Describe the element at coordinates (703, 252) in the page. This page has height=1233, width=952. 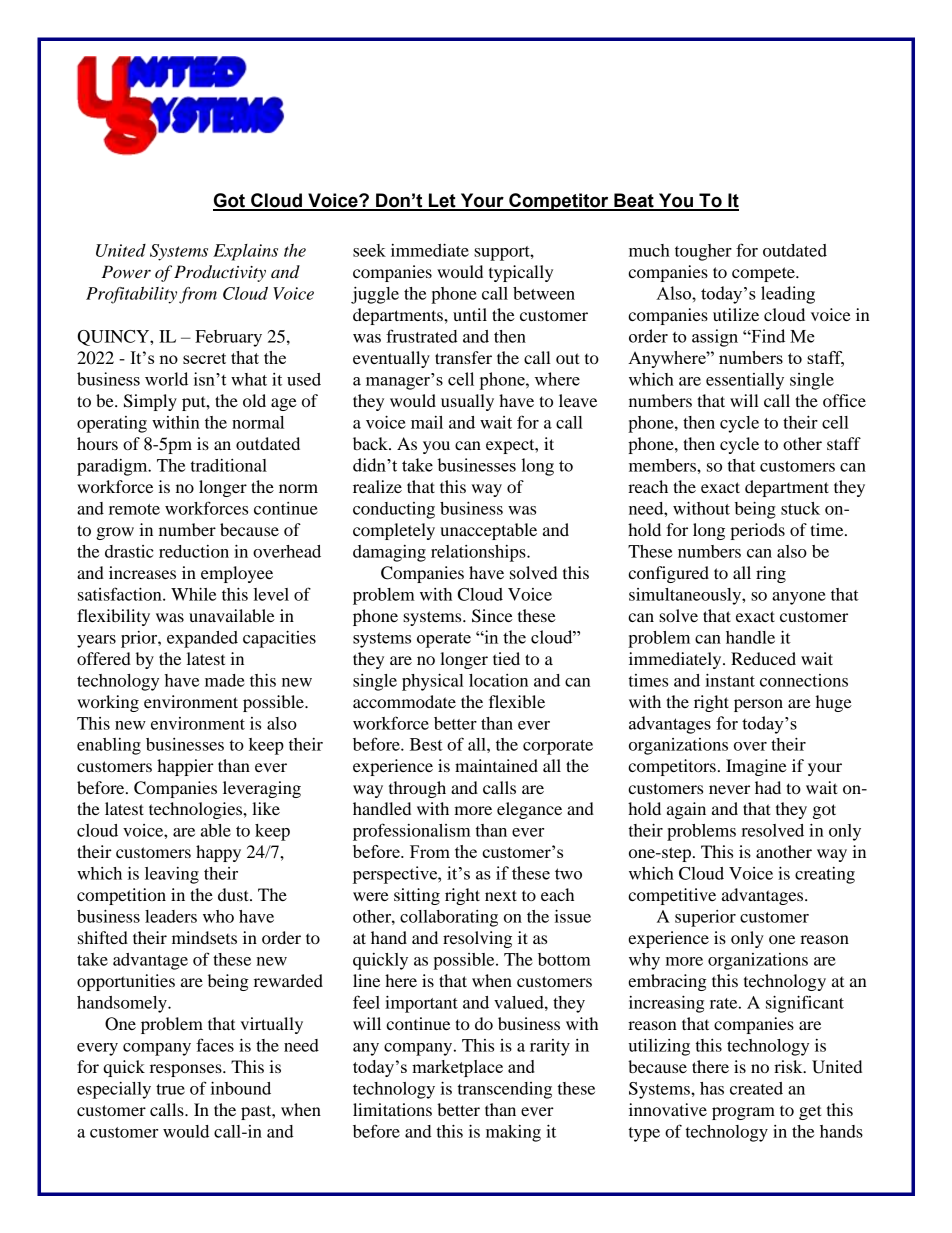
I see `tougher` at that location.
